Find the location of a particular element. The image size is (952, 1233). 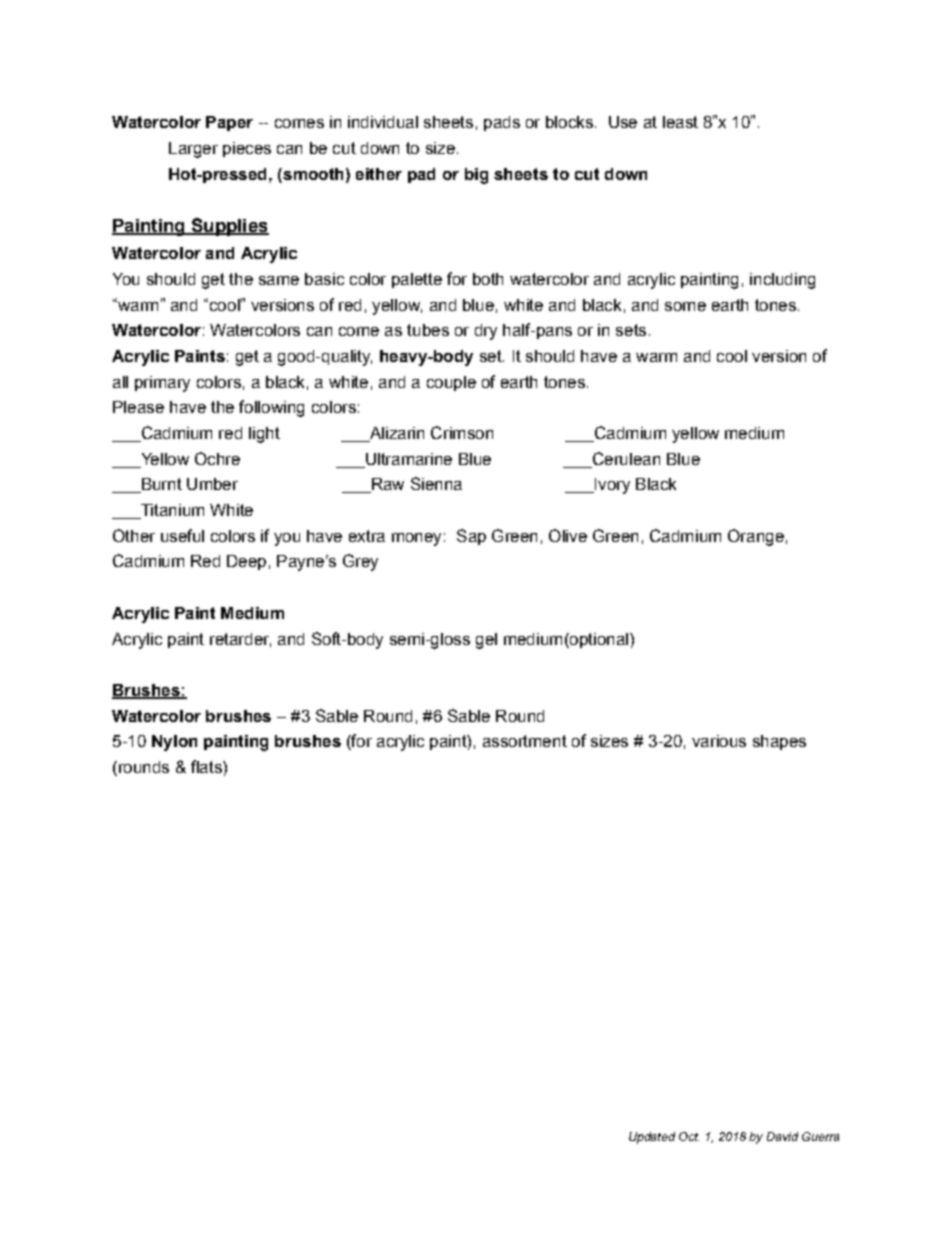

flats is located at coordinates (207, 766).
